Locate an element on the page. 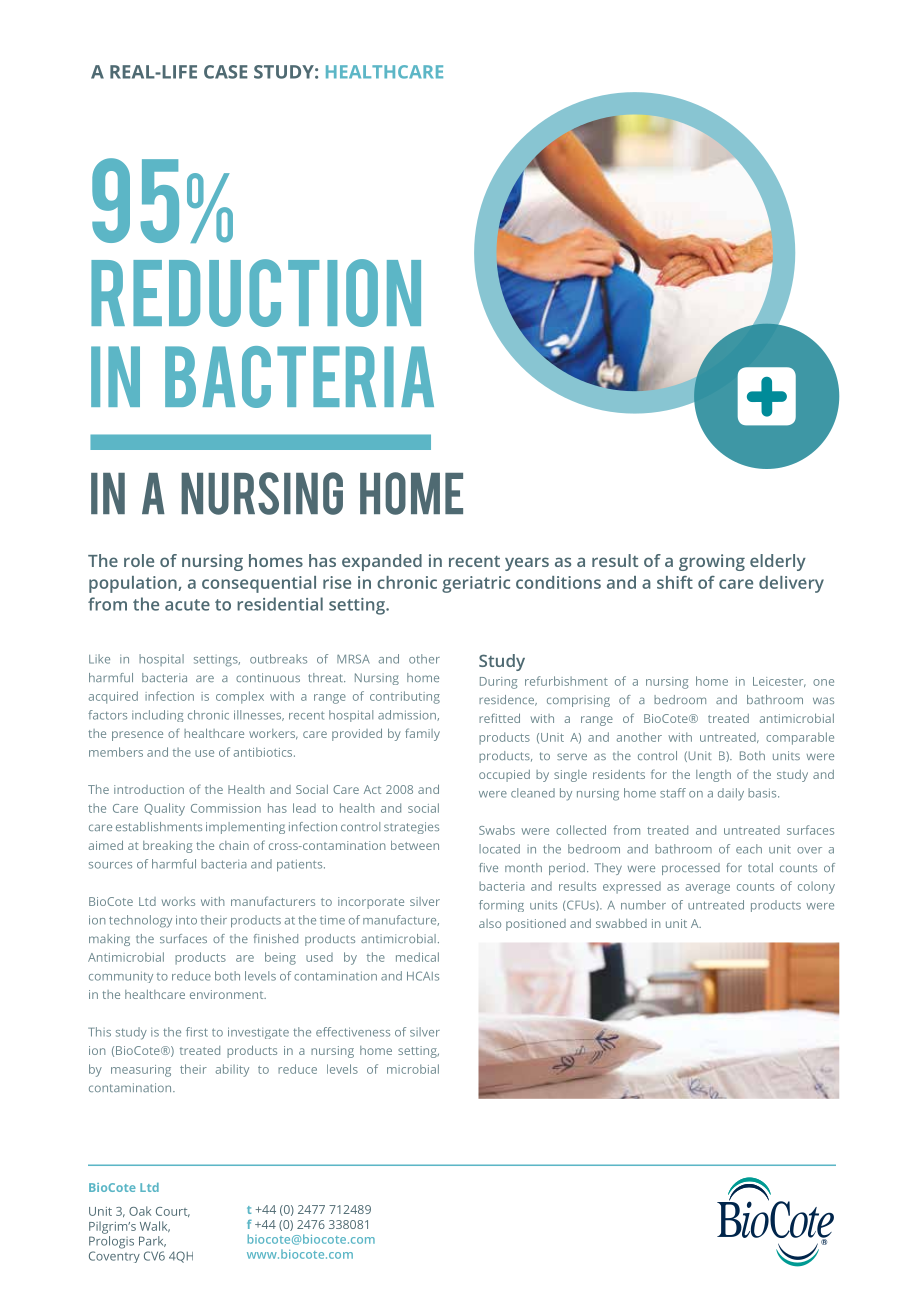 The image size is (924, 1308). During is located at coordinates (498, 683).
